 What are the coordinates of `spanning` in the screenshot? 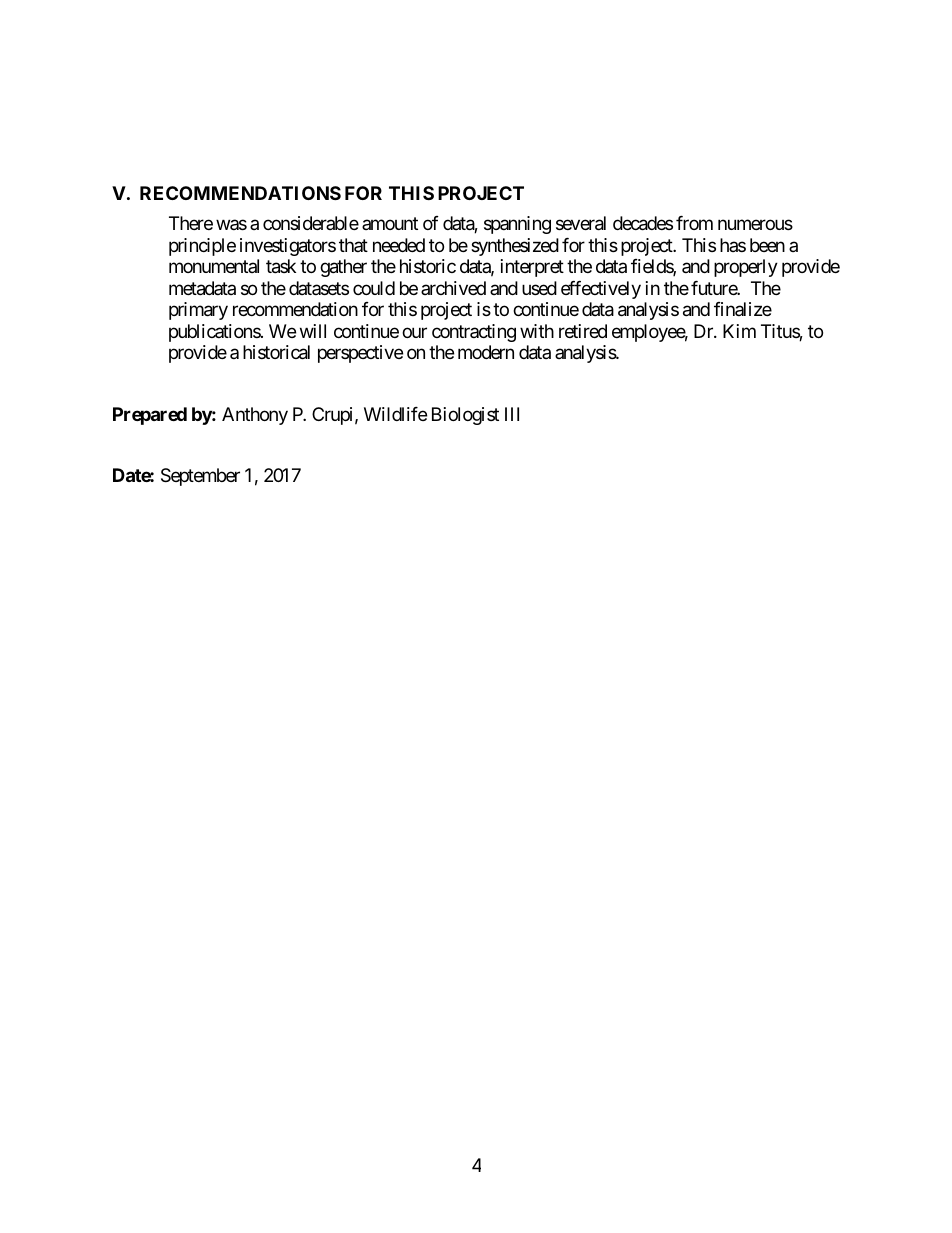 It's located at (517, 225).
